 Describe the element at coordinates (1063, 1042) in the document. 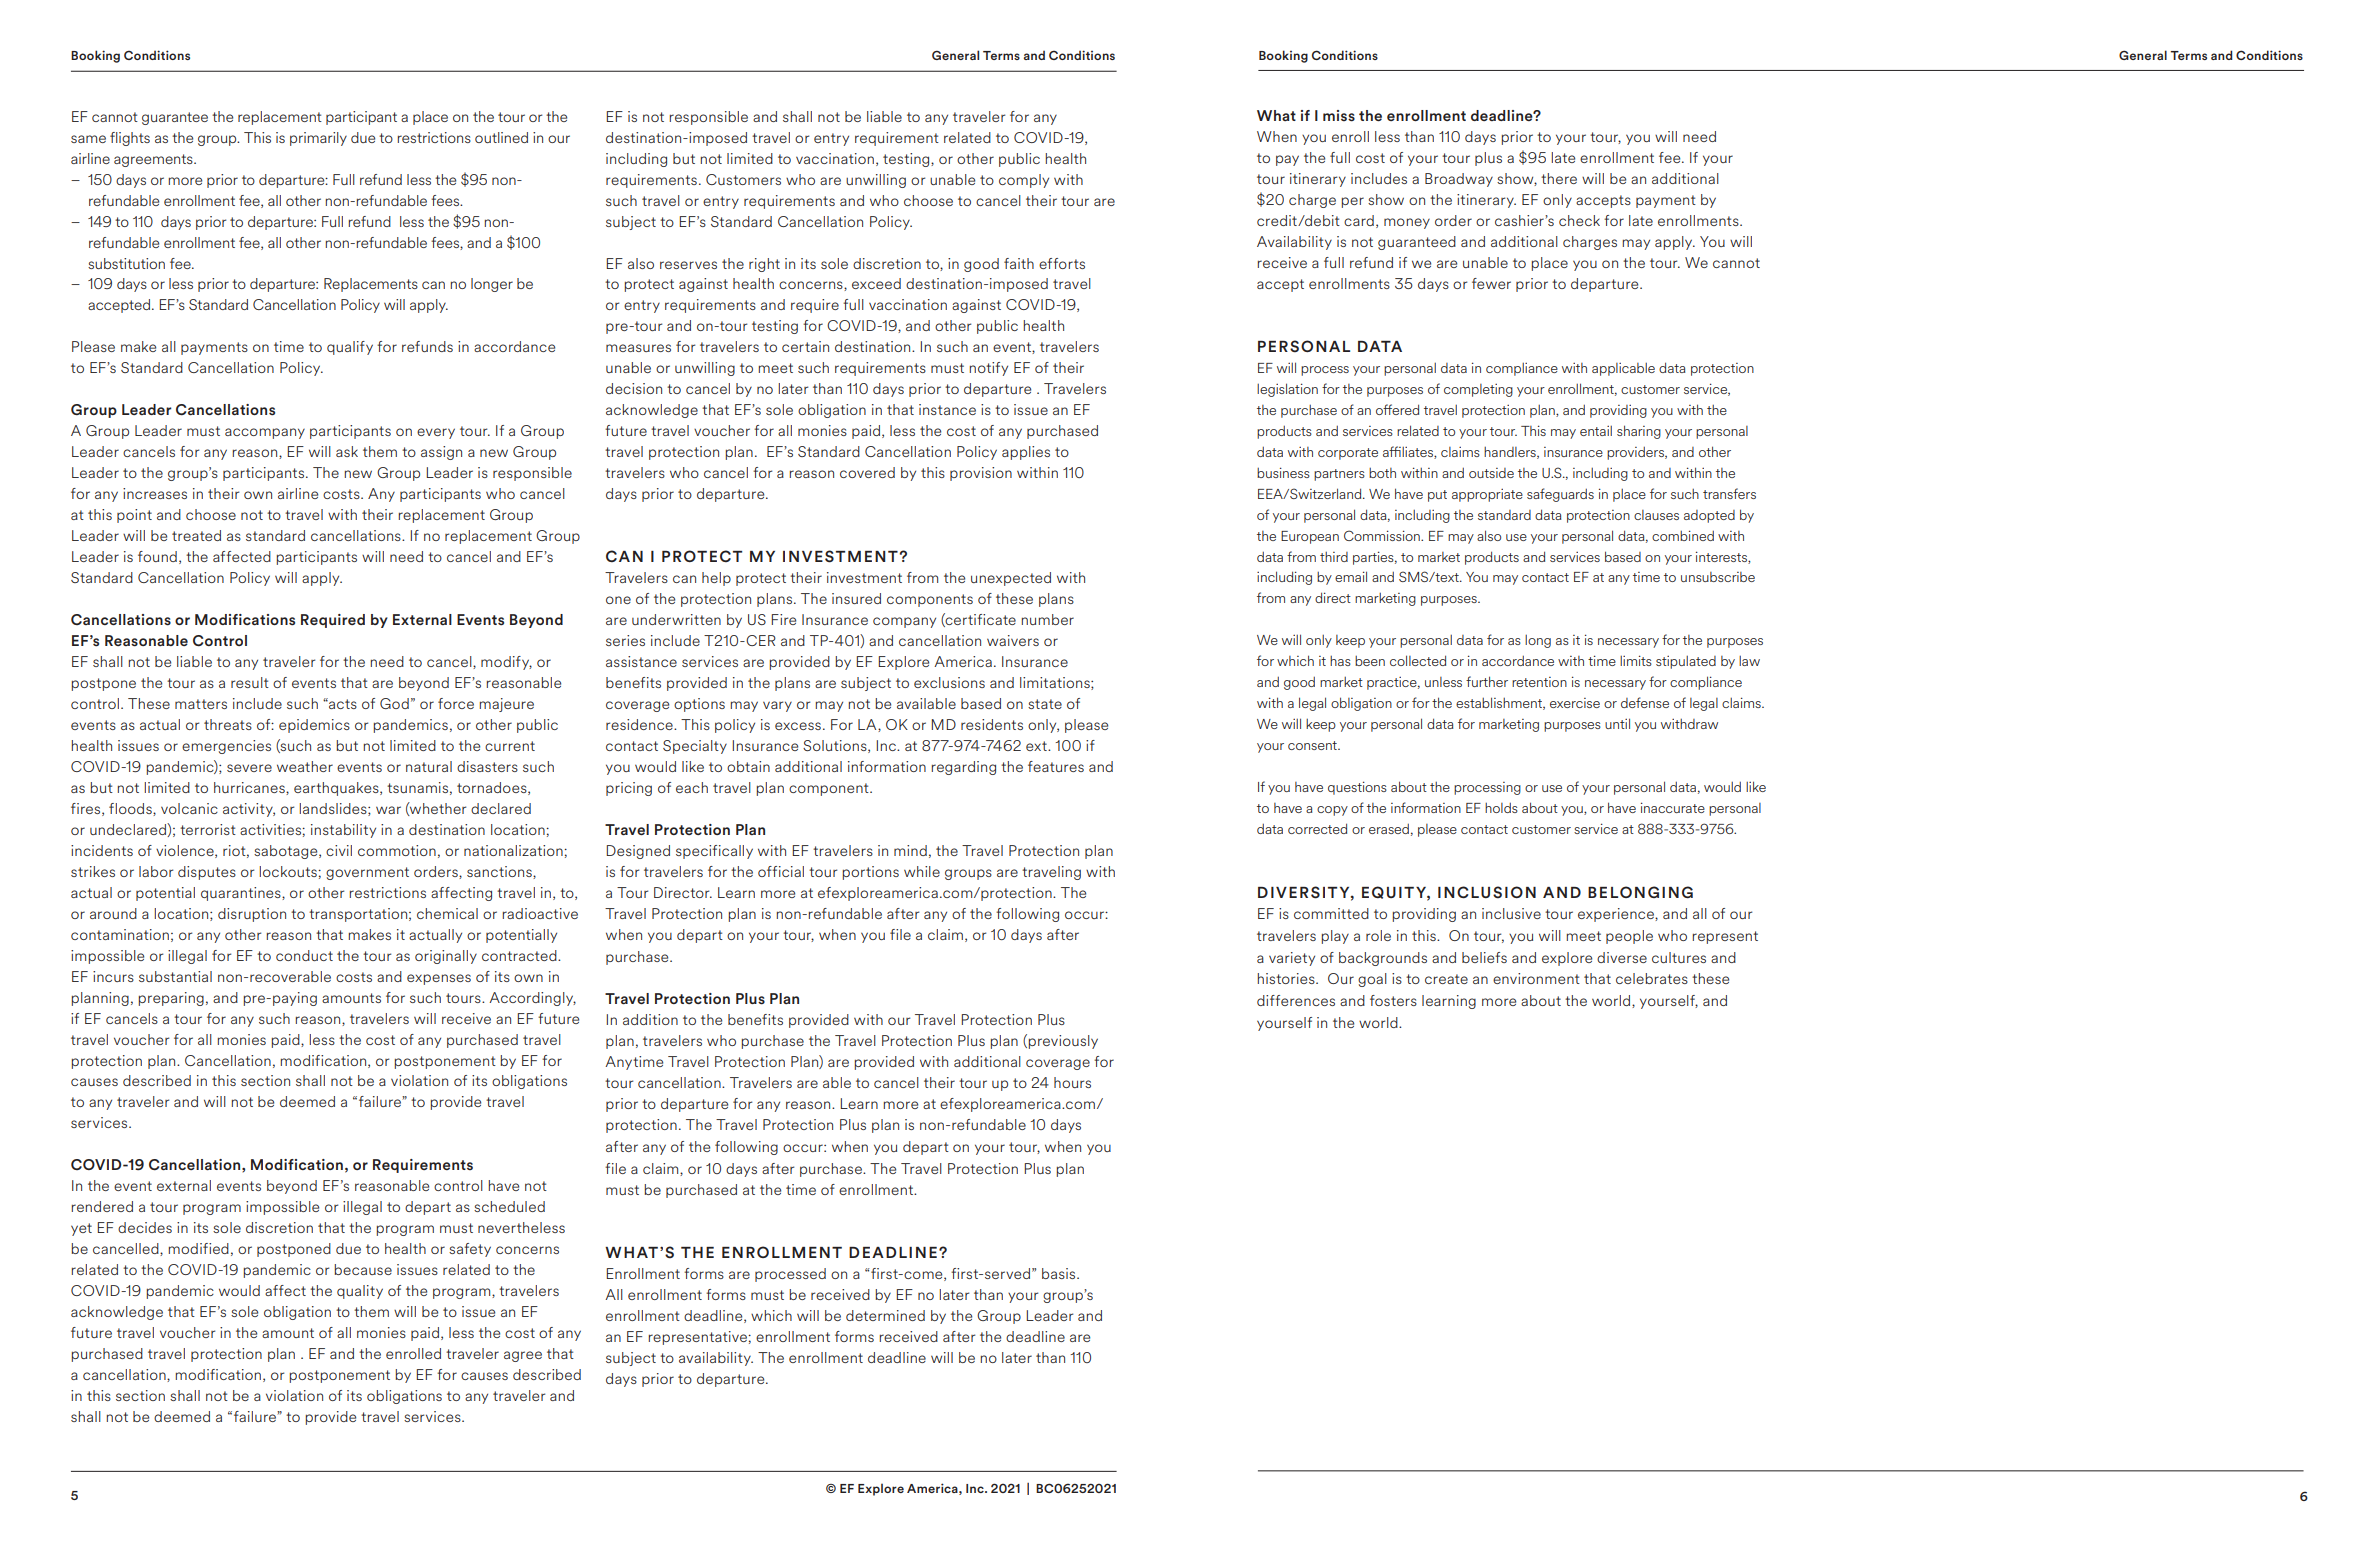

I see `previously` at that location.
